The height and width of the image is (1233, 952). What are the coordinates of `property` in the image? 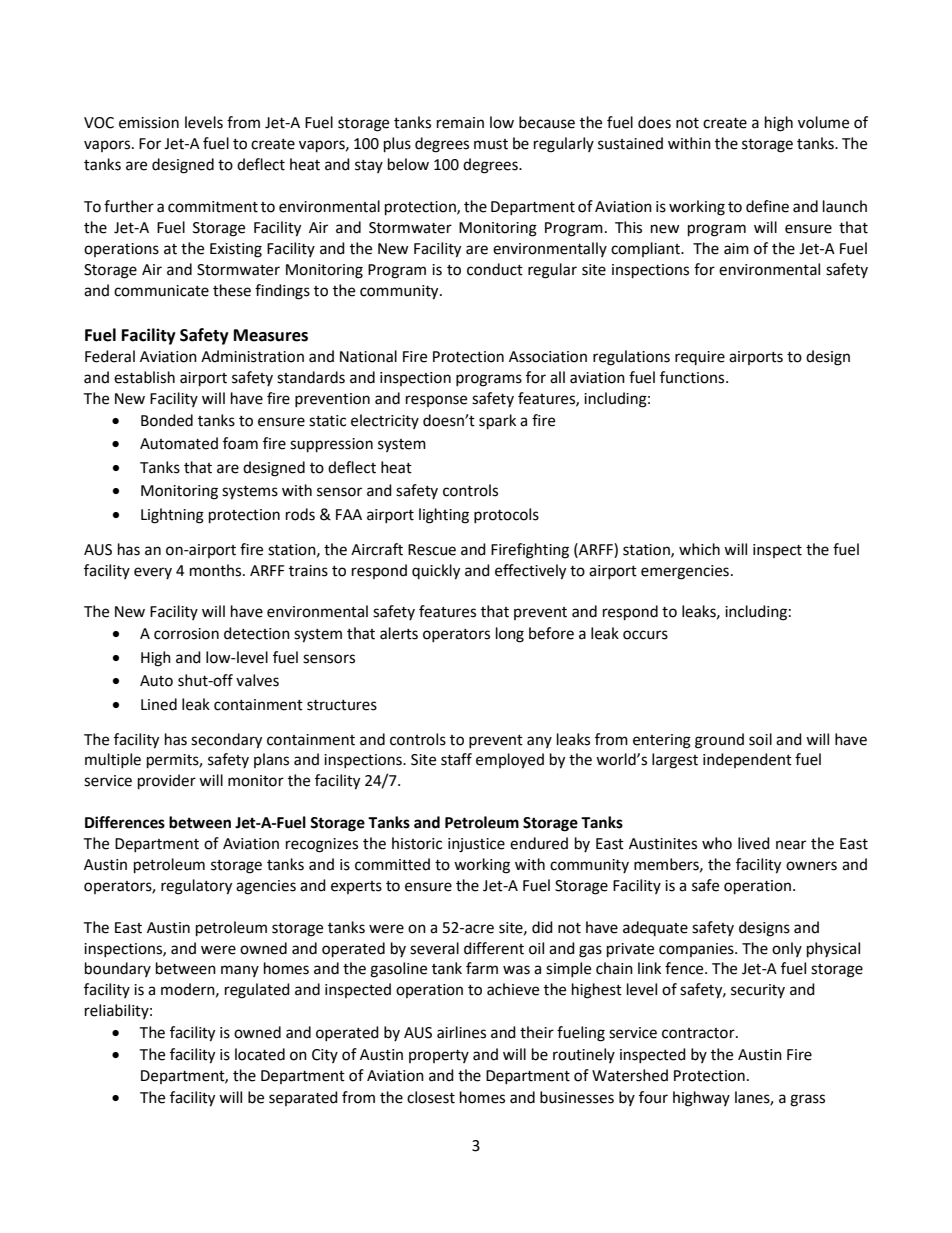 It's located at (439, 1056).
